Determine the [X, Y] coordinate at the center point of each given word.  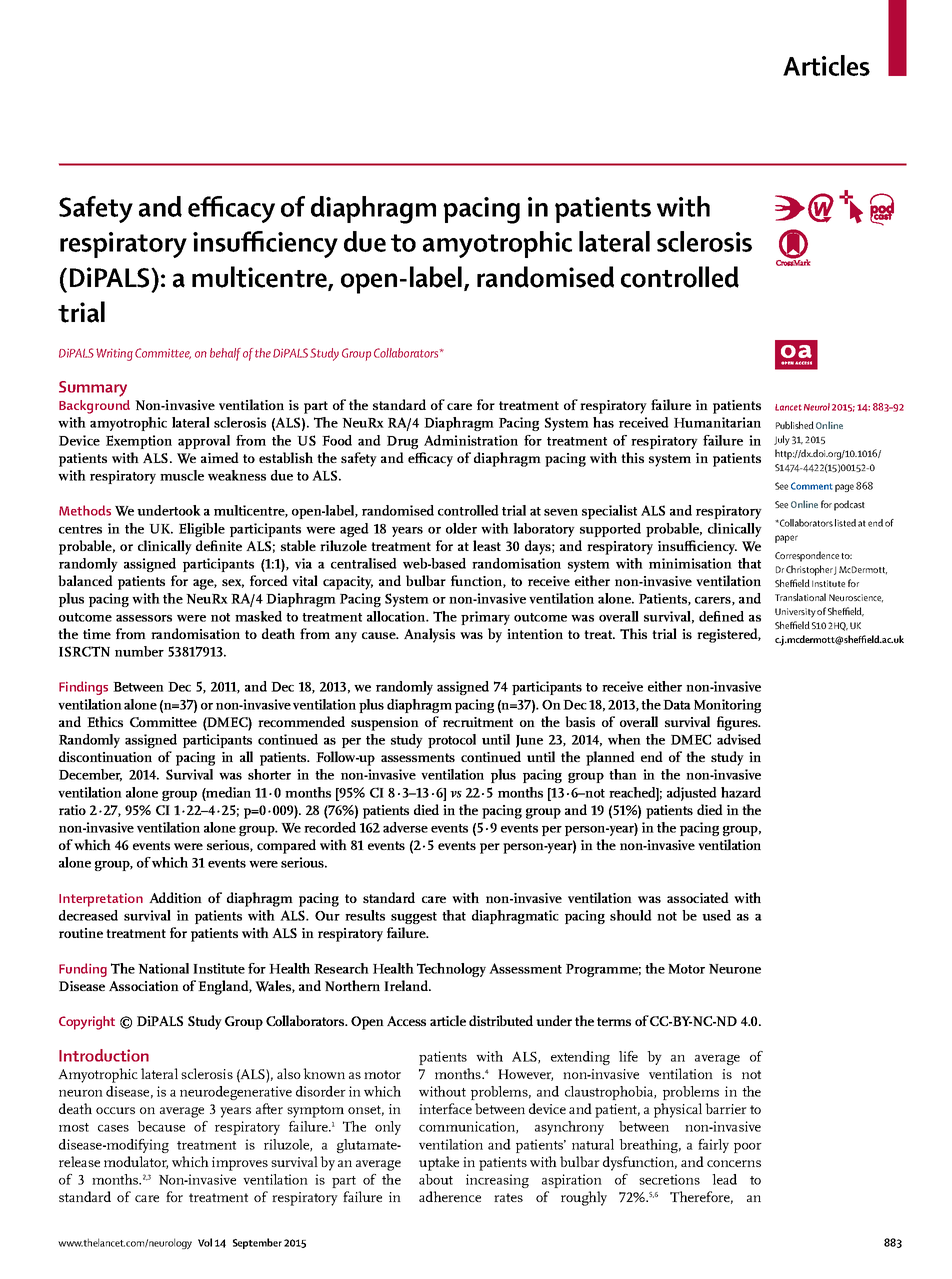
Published [795, 425]
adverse [405, 827]
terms [614, 1021]
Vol [205, 1242]
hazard [741, 792]
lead [724, 1179]
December [90, 775]
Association [144, 986]
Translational [800, 597]
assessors [144, 618]
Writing [114, 354]
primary [485, 618]
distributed [501, 1020]
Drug [402, 442]
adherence [450, 1196]
